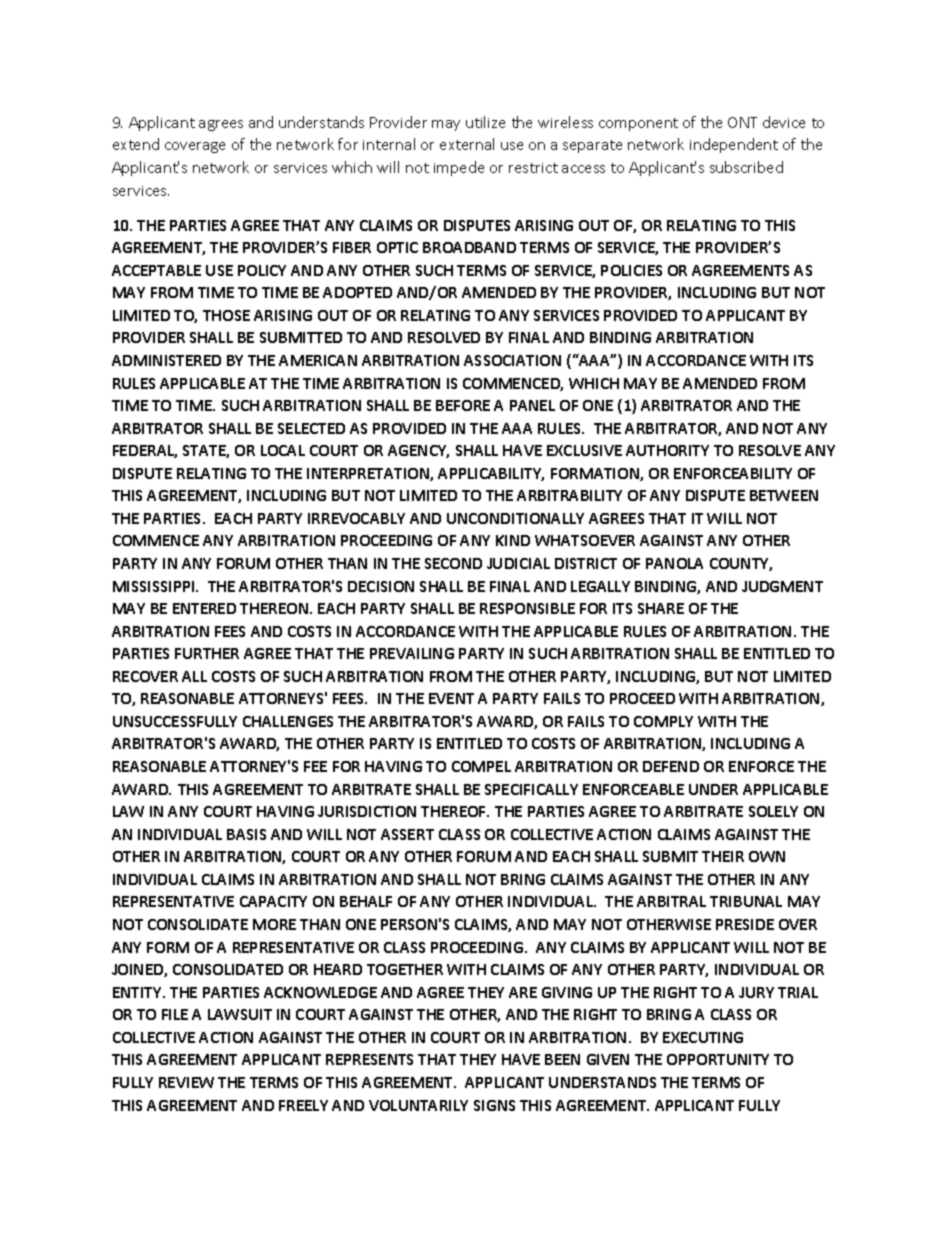 This page has height=1233, width=952. Describe the element at coordinates (723, 856) in the page. I see `THEIR` at that location.
